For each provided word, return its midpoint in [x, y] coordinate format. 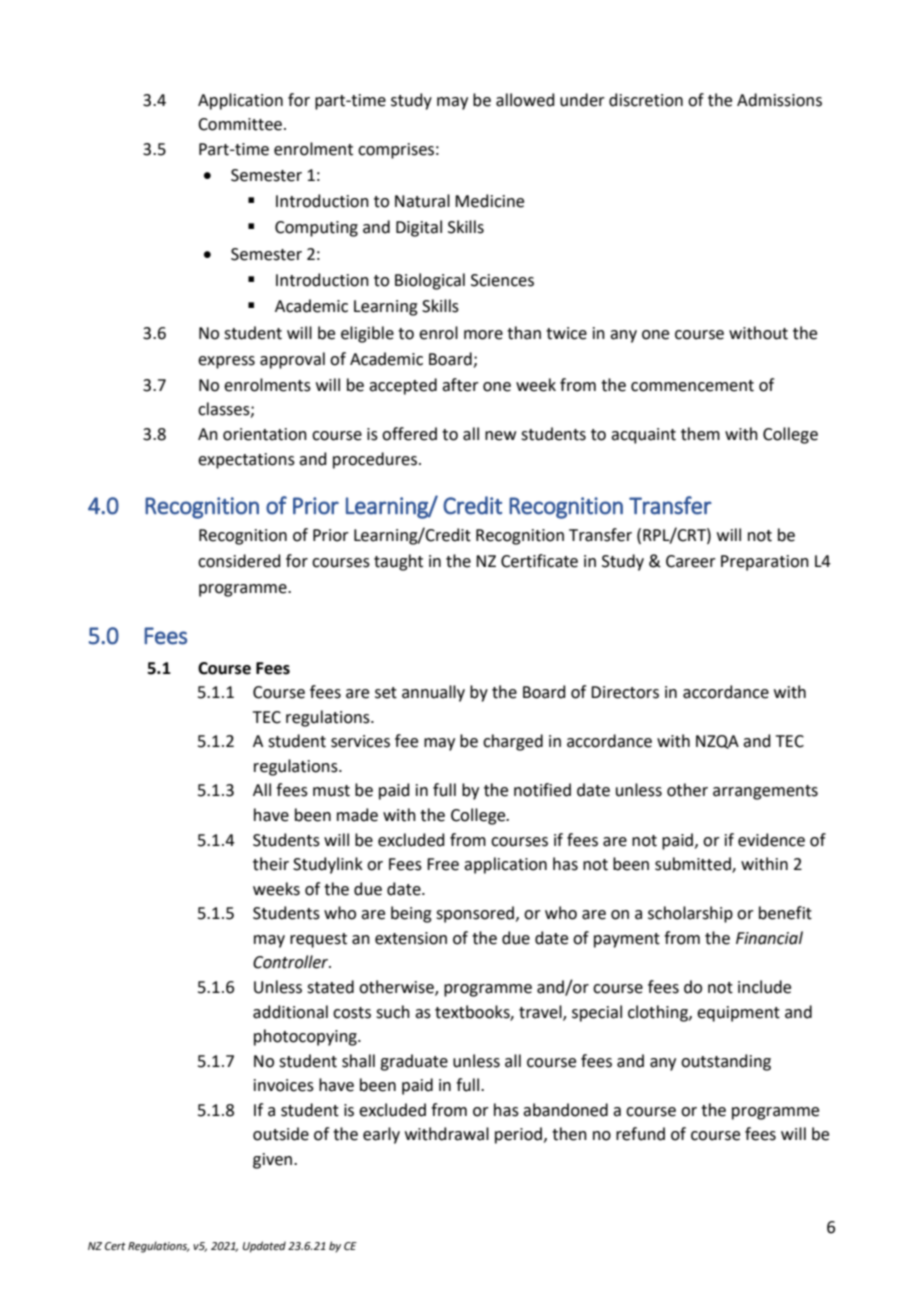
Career [691, 561]
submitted [694, 865]
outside [281, 1134]
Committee [240, 124]
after [460, 385]
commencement [692, 386]
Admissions [779, 100]
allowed [525, 100]
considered [239, 561]
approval [292, 360]
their [271, 864]
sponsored [476, 914]
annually [433, 693]
